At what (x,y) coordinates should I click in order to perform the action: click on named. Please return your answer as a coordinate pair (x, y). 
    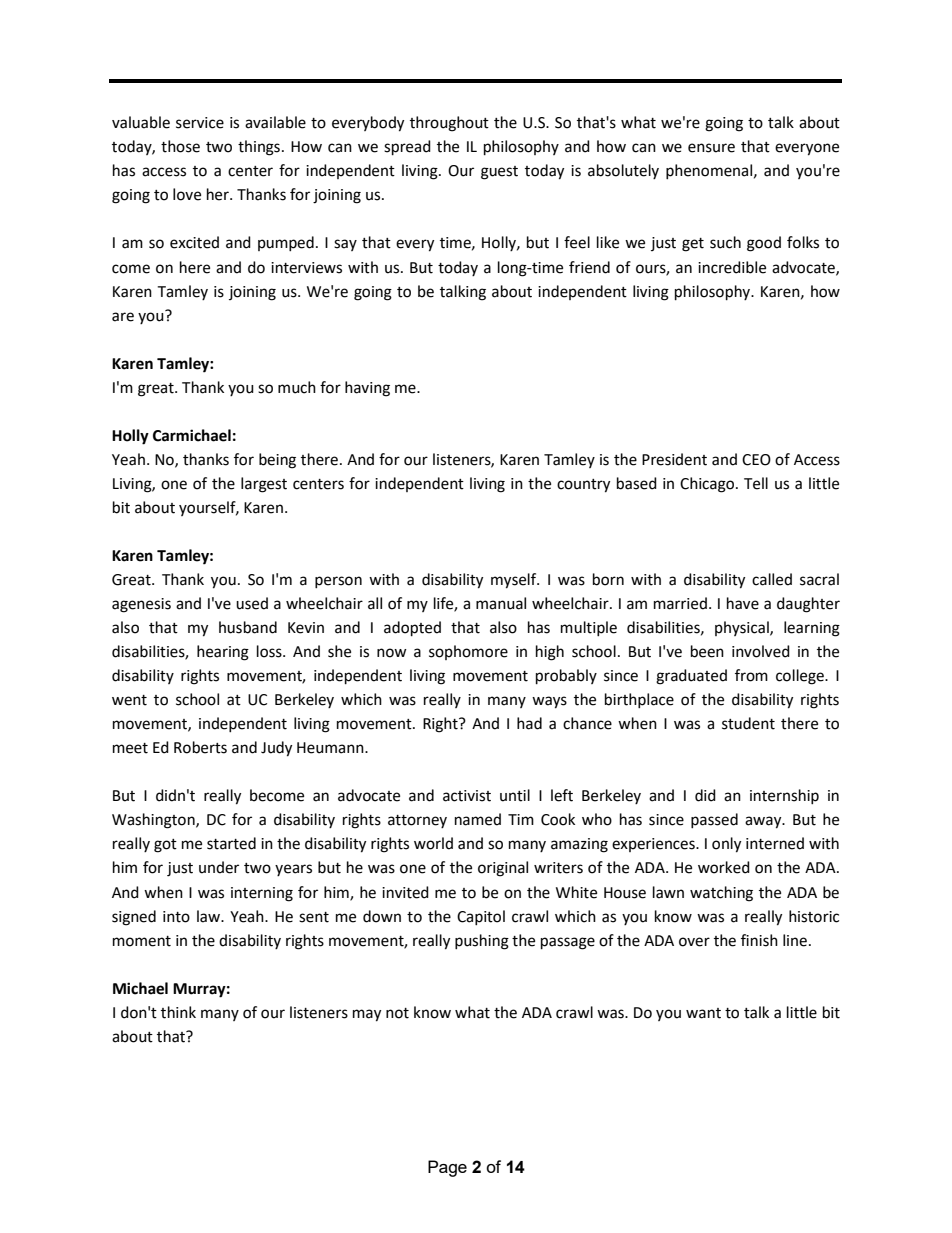
    Looking at the image, I should click on (478, 819).
